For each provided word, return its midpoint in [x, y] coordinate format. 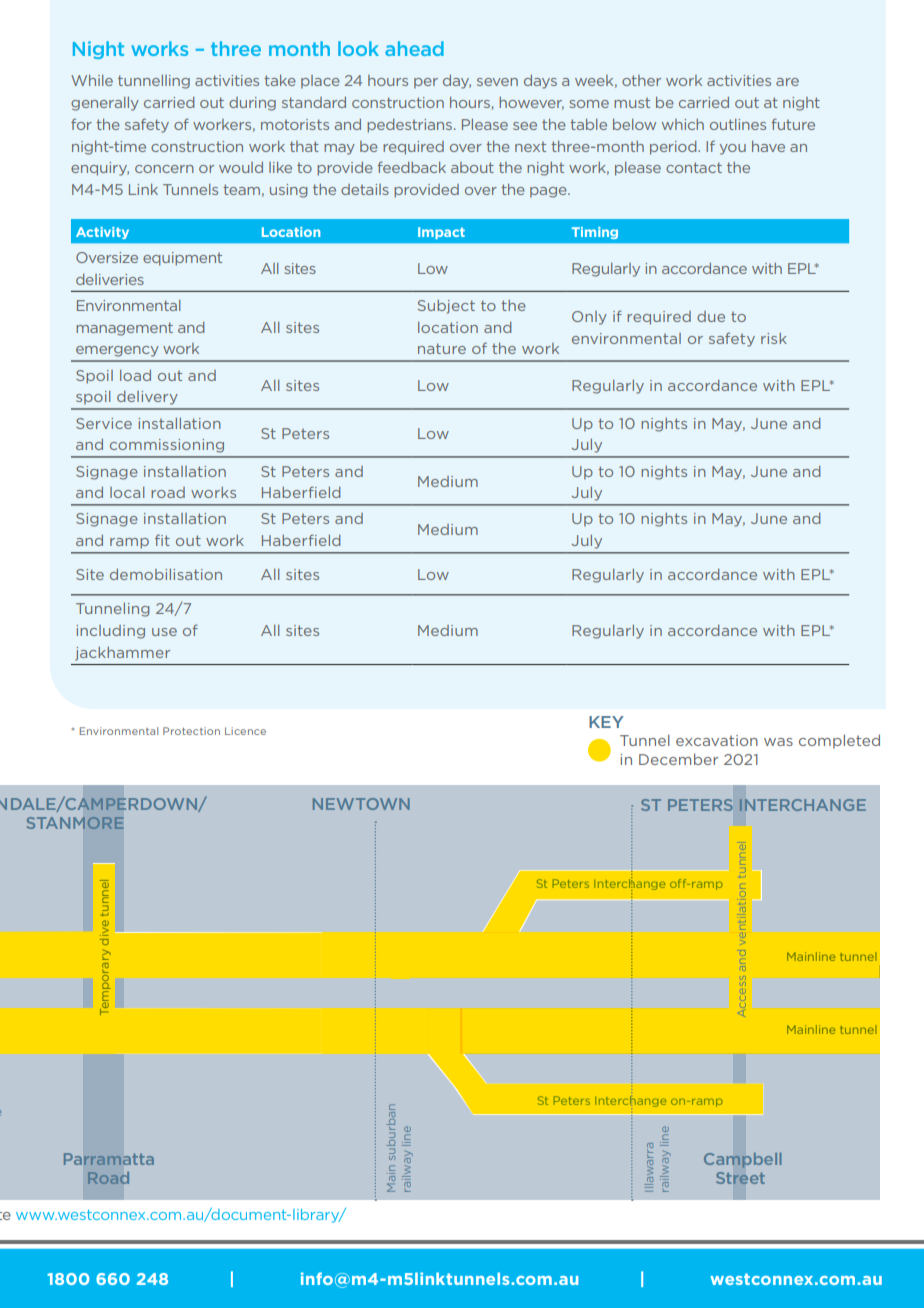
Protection [191, 731]
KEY [606, 722]
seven [497, 82]
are [787, 82]
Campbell [743, 1160]
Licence [245, 731]
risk [774, 338]
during [252, 104]
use [164, 632]
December [678, 759]
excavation [717, 740]
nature [442, 348]
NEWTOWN [361, 804]
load [135, 375]
